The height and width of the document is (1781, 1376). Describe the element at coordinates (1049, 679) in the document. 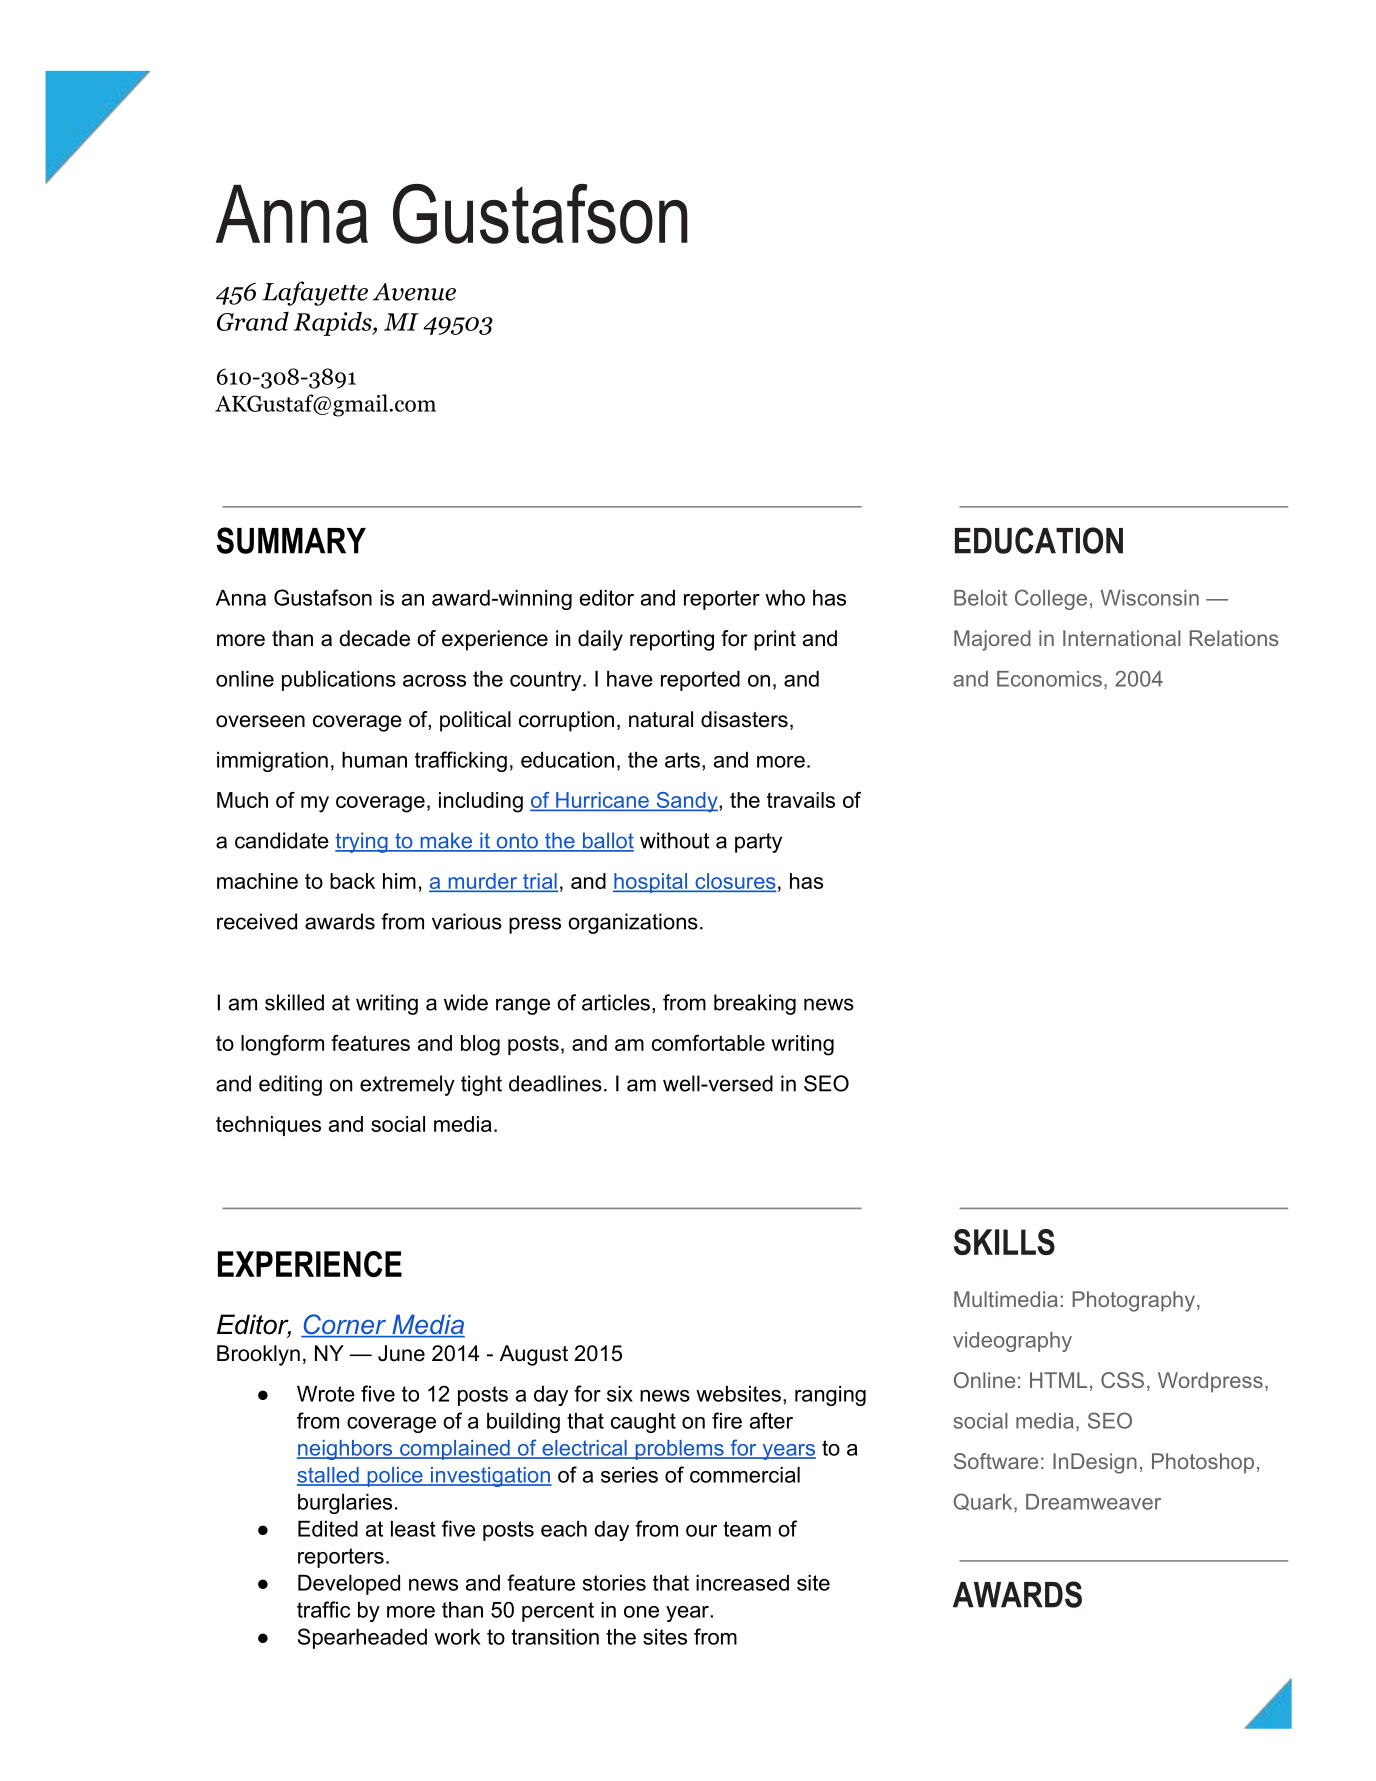

I see `Economics` at that location.
